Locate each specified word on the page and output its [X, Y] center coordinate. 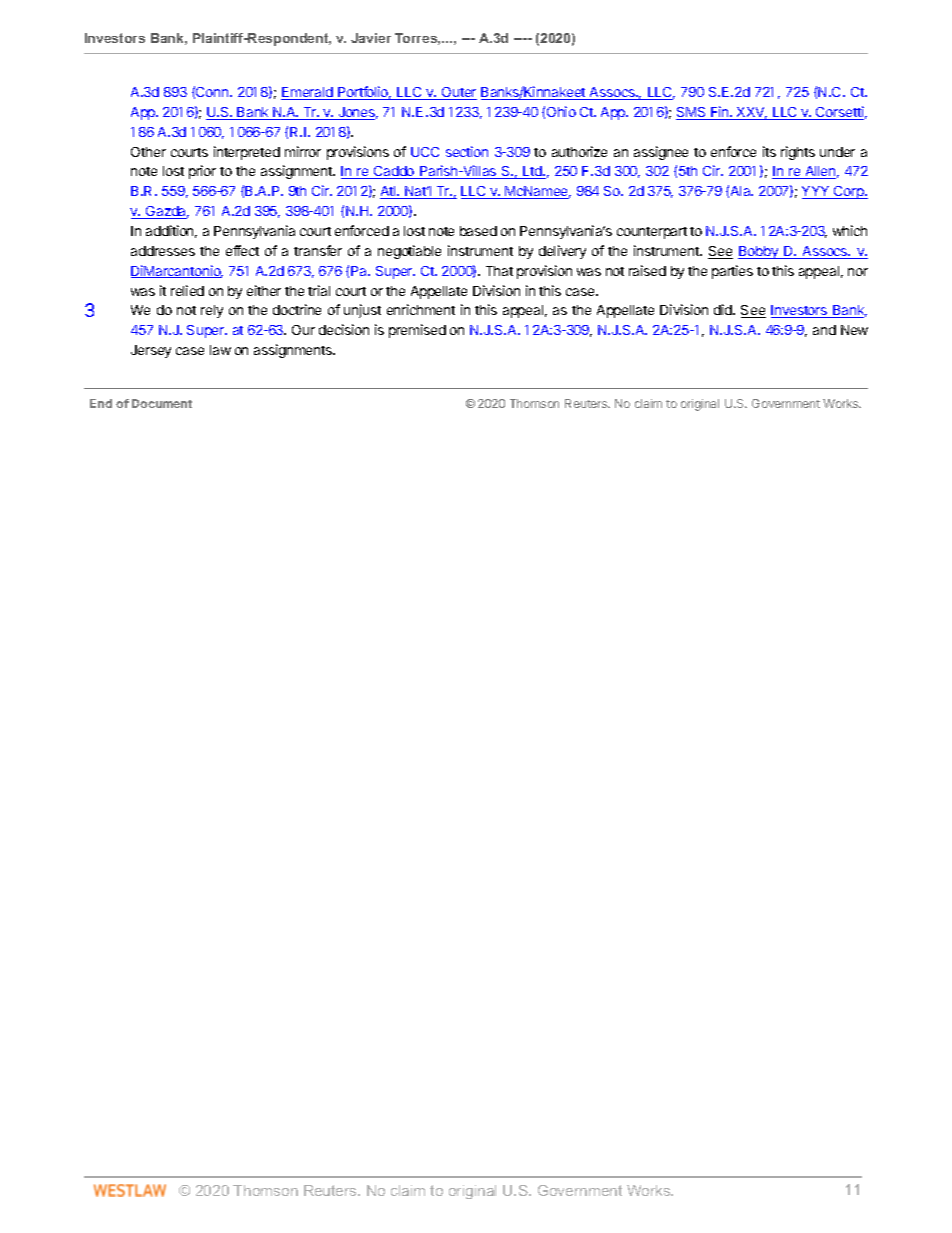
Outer [458, 93]
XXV [751, 113]
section [467, 151]
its [769, 151]
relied [187, 290]
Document [162, 403]
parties [732, 272]
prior [202, 172]
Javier [371, 38]
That [499, 271]
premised [417, 331]
